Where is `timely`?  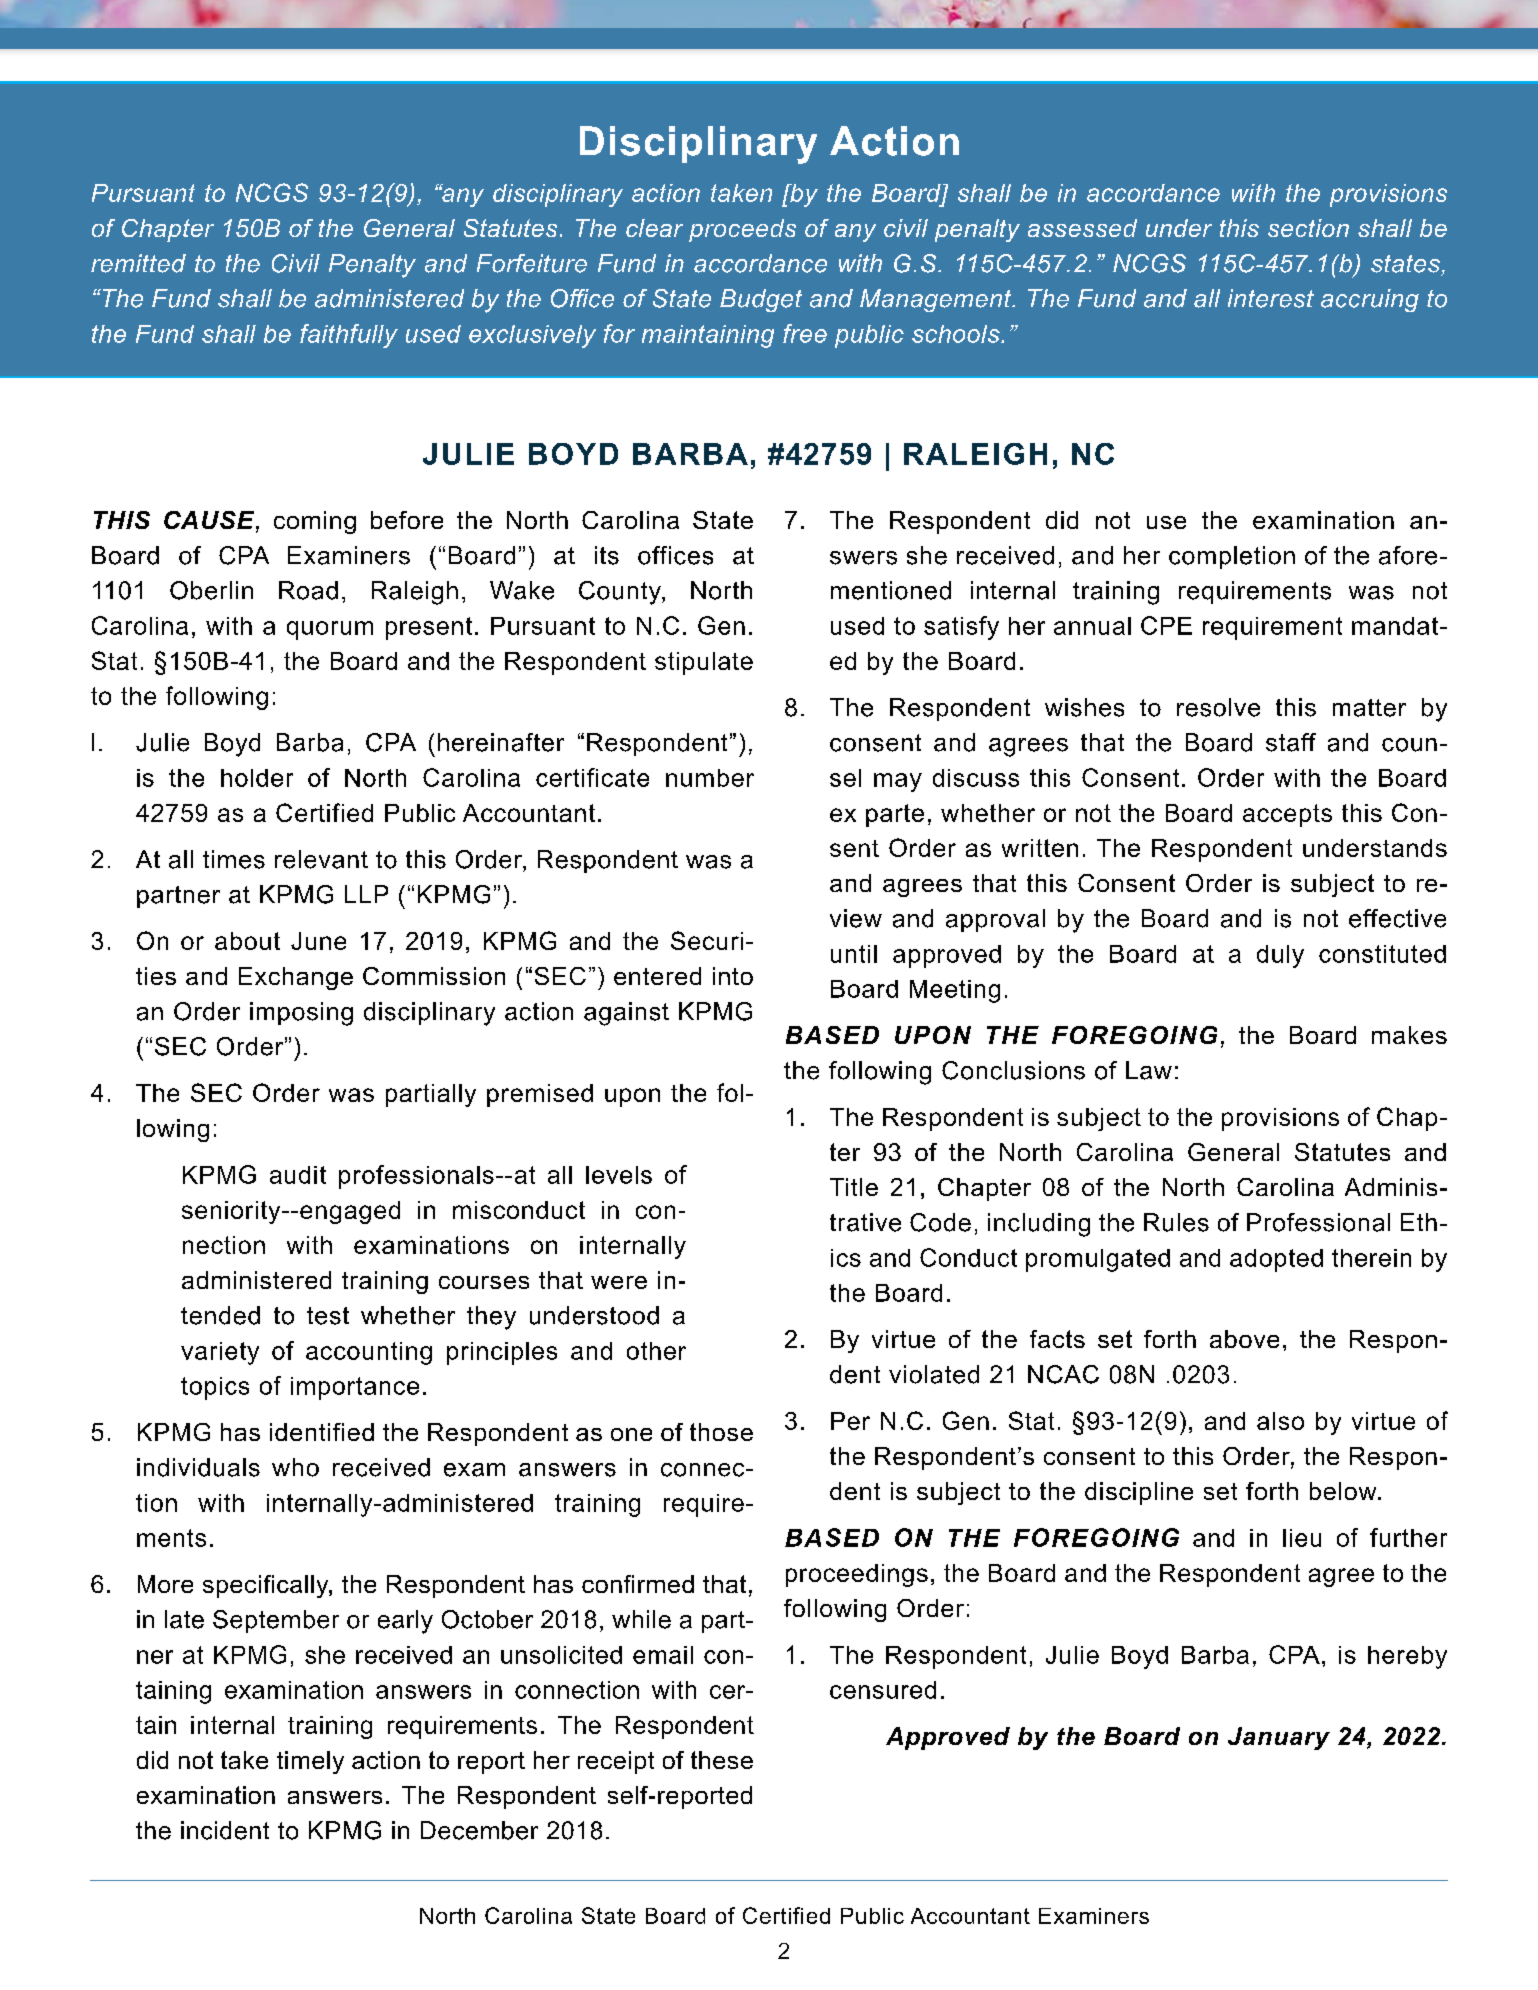 timely is located at coordinates (310, 1762).
